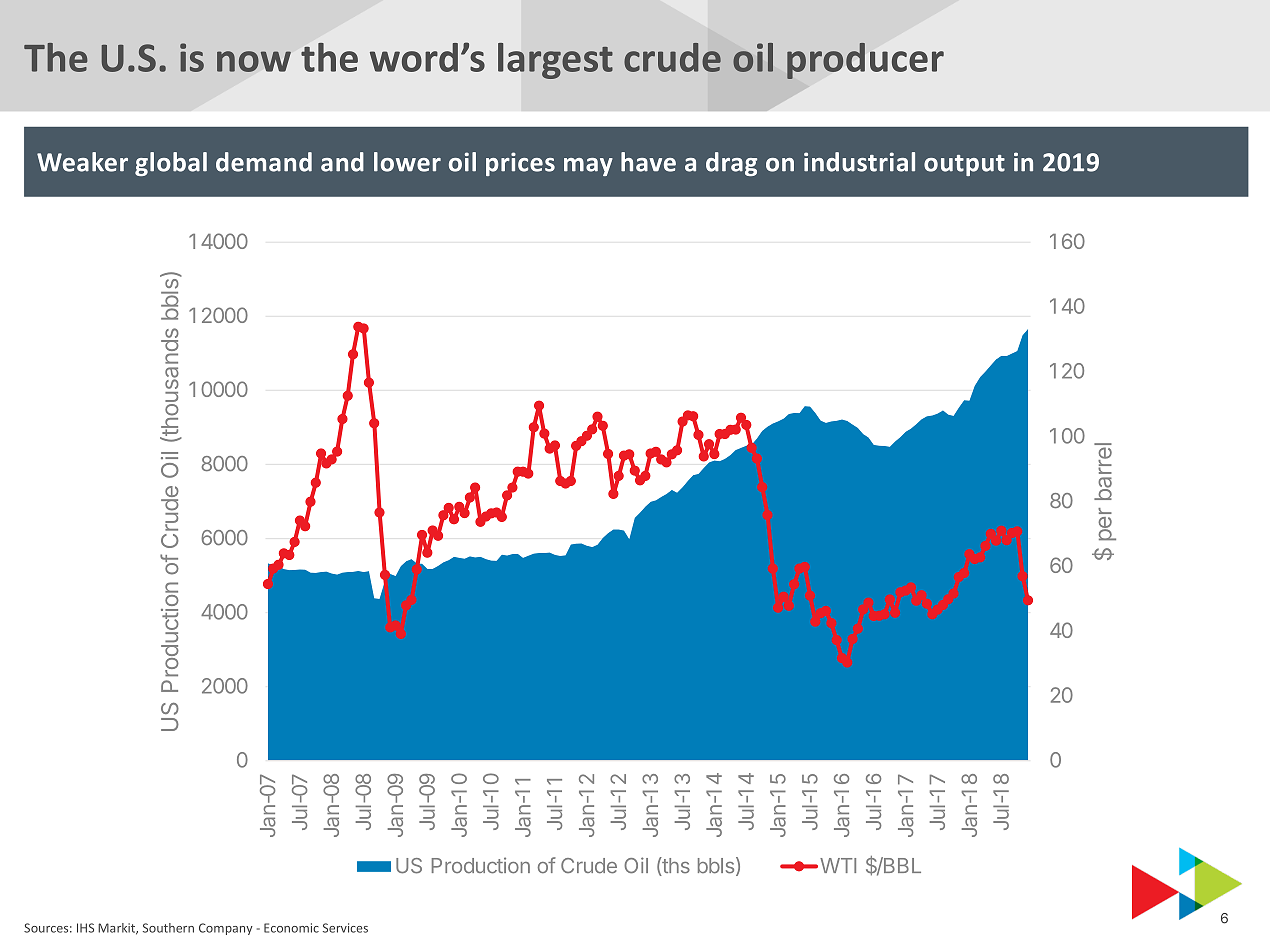 The width and height of the page is (1270, 952). I want to click on largest, so click(555, 61).
